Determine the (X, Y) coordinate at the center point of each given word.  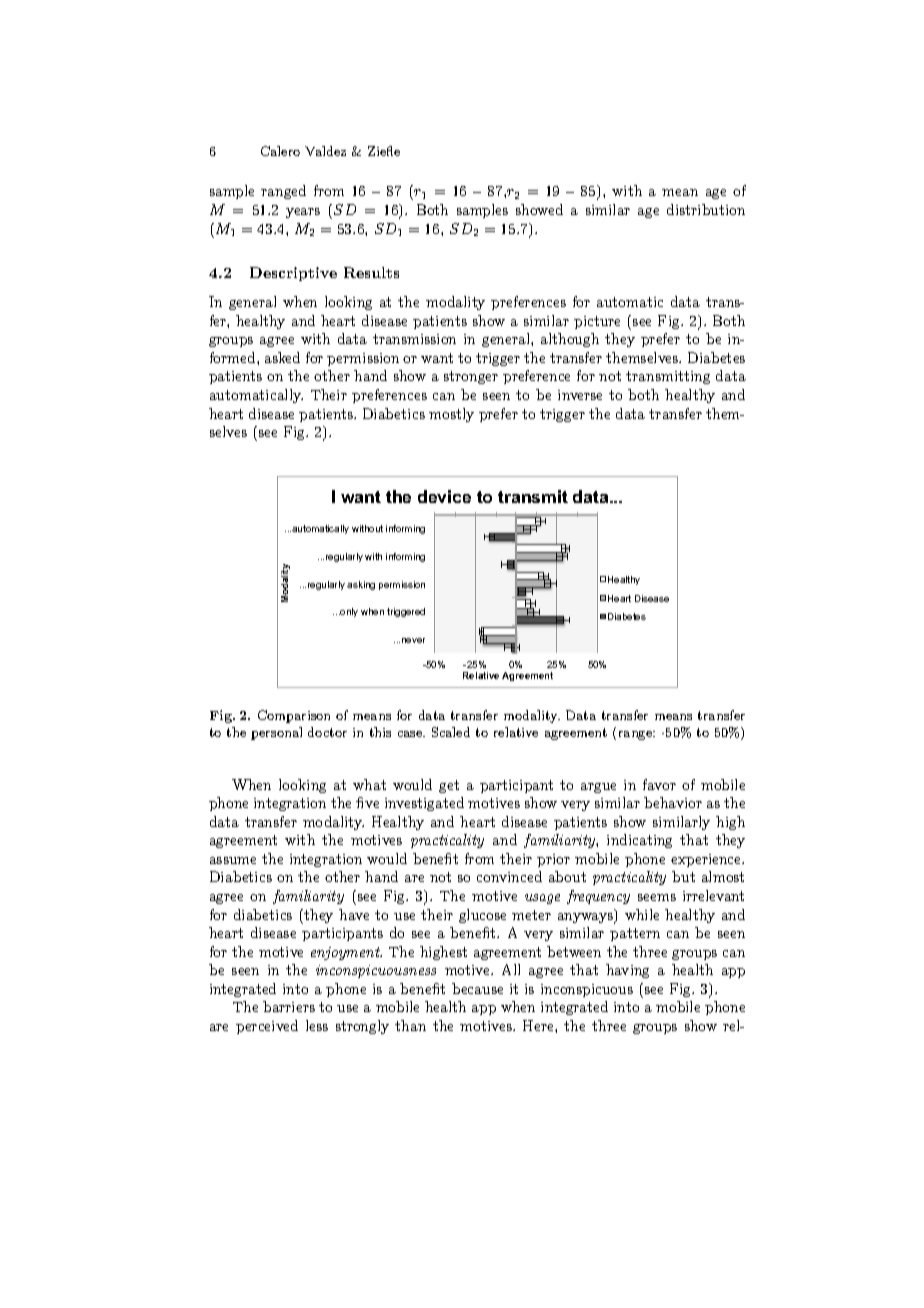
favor (659, 784)
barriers (289, 1006)
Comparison (294, 716)
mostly (451, 415)
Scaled (451, 732)
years (303, 213)
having (627, 971)
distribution (706, 209)
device (444, 496)
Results (371, 272)
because (477, 988)
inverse (580, 395)
